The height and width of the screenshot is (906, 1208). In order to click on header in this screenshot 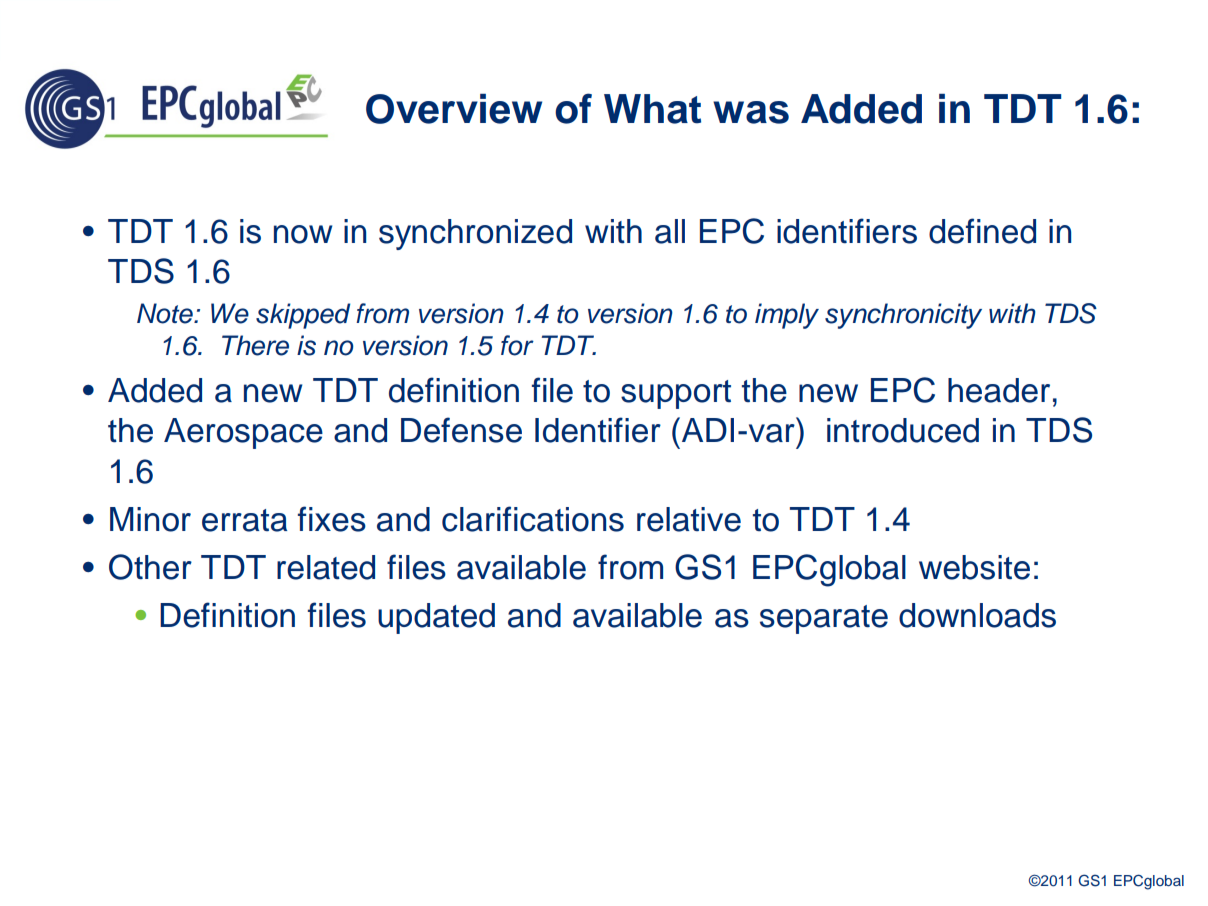, I will do `click(999, 390)`.
